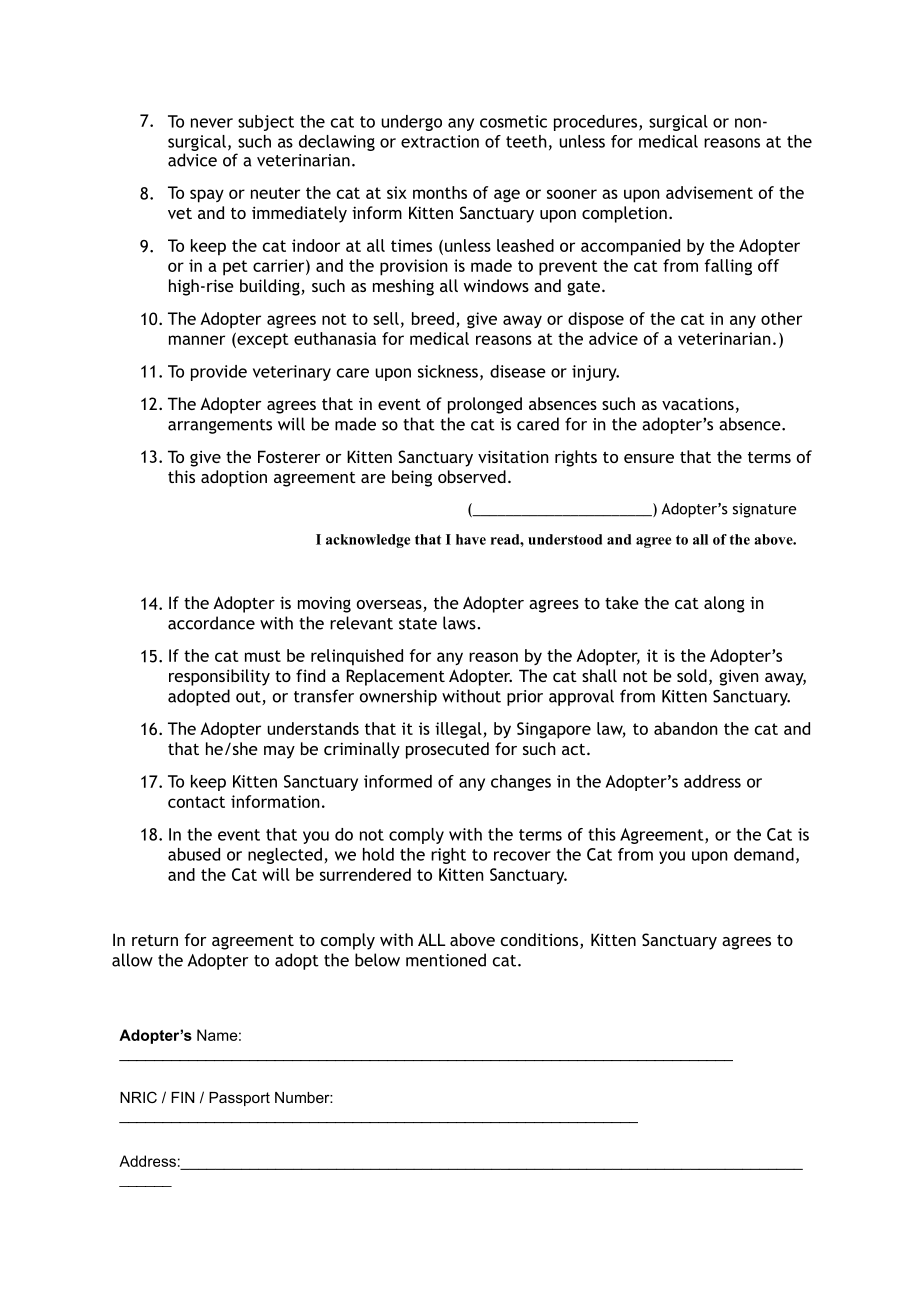 The width and height of the screenshot is (924, 1308). Describe the element at coordinates (709, 192) in the screenshot. I see `advisement` at that location.
